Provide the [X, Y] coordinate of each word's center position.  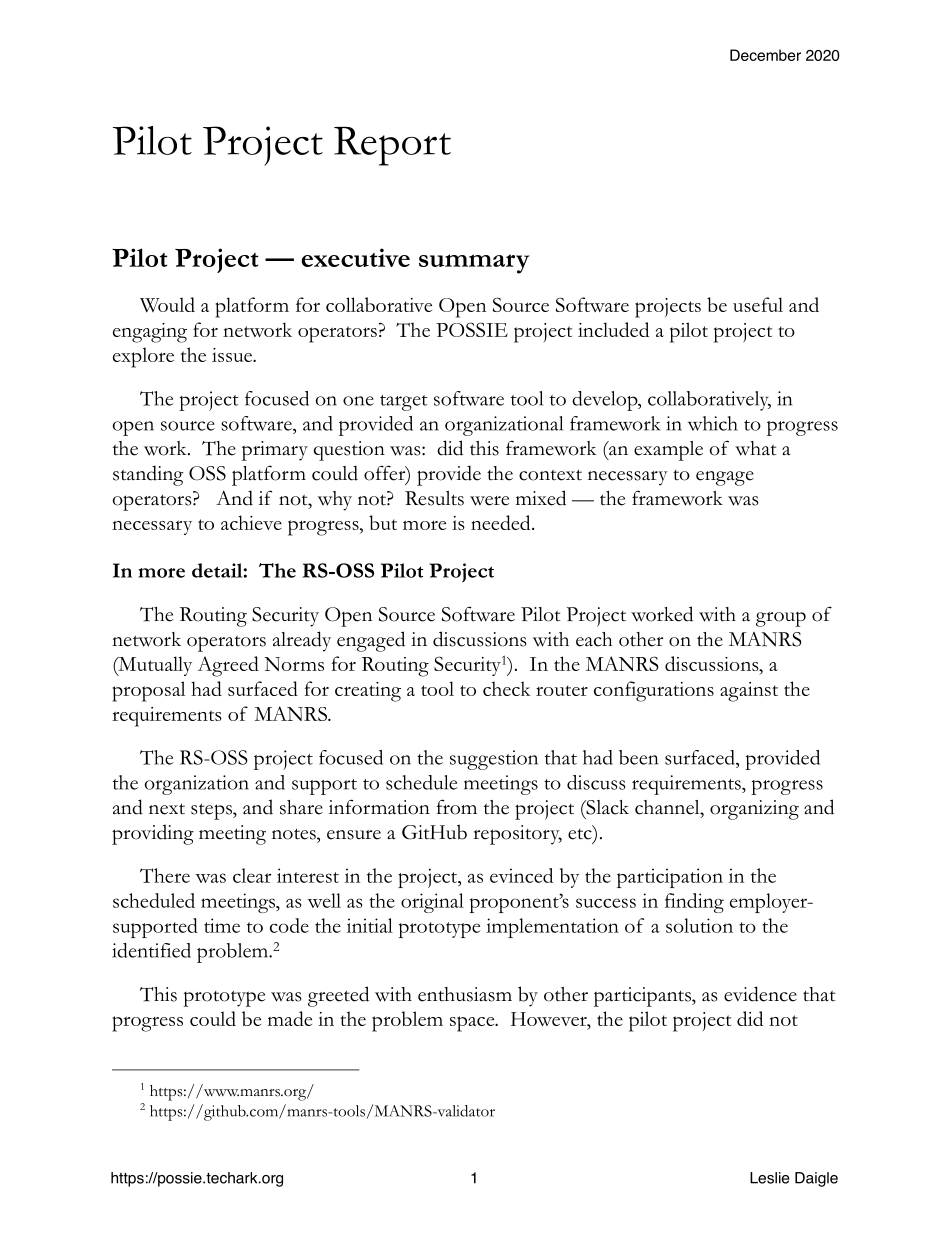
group [781, 619]
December [765, 55]
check [507, 688]
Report [392, 146]
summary [474, 264]
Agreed [228, 666]
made [290, 1018]
